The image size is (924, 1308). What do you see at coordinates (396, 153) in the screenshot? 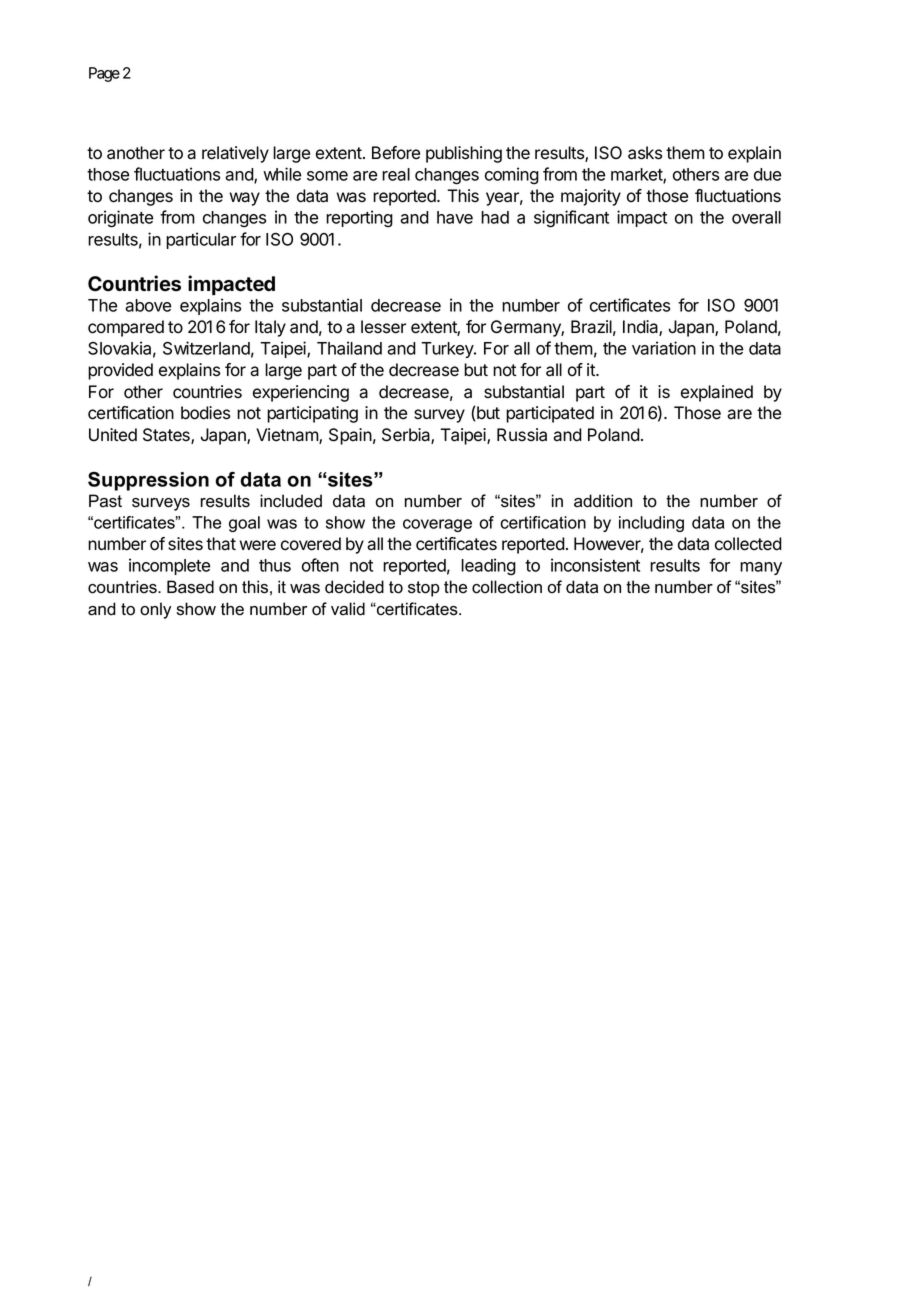
I see `Before` at bounding box center [396, 153].
